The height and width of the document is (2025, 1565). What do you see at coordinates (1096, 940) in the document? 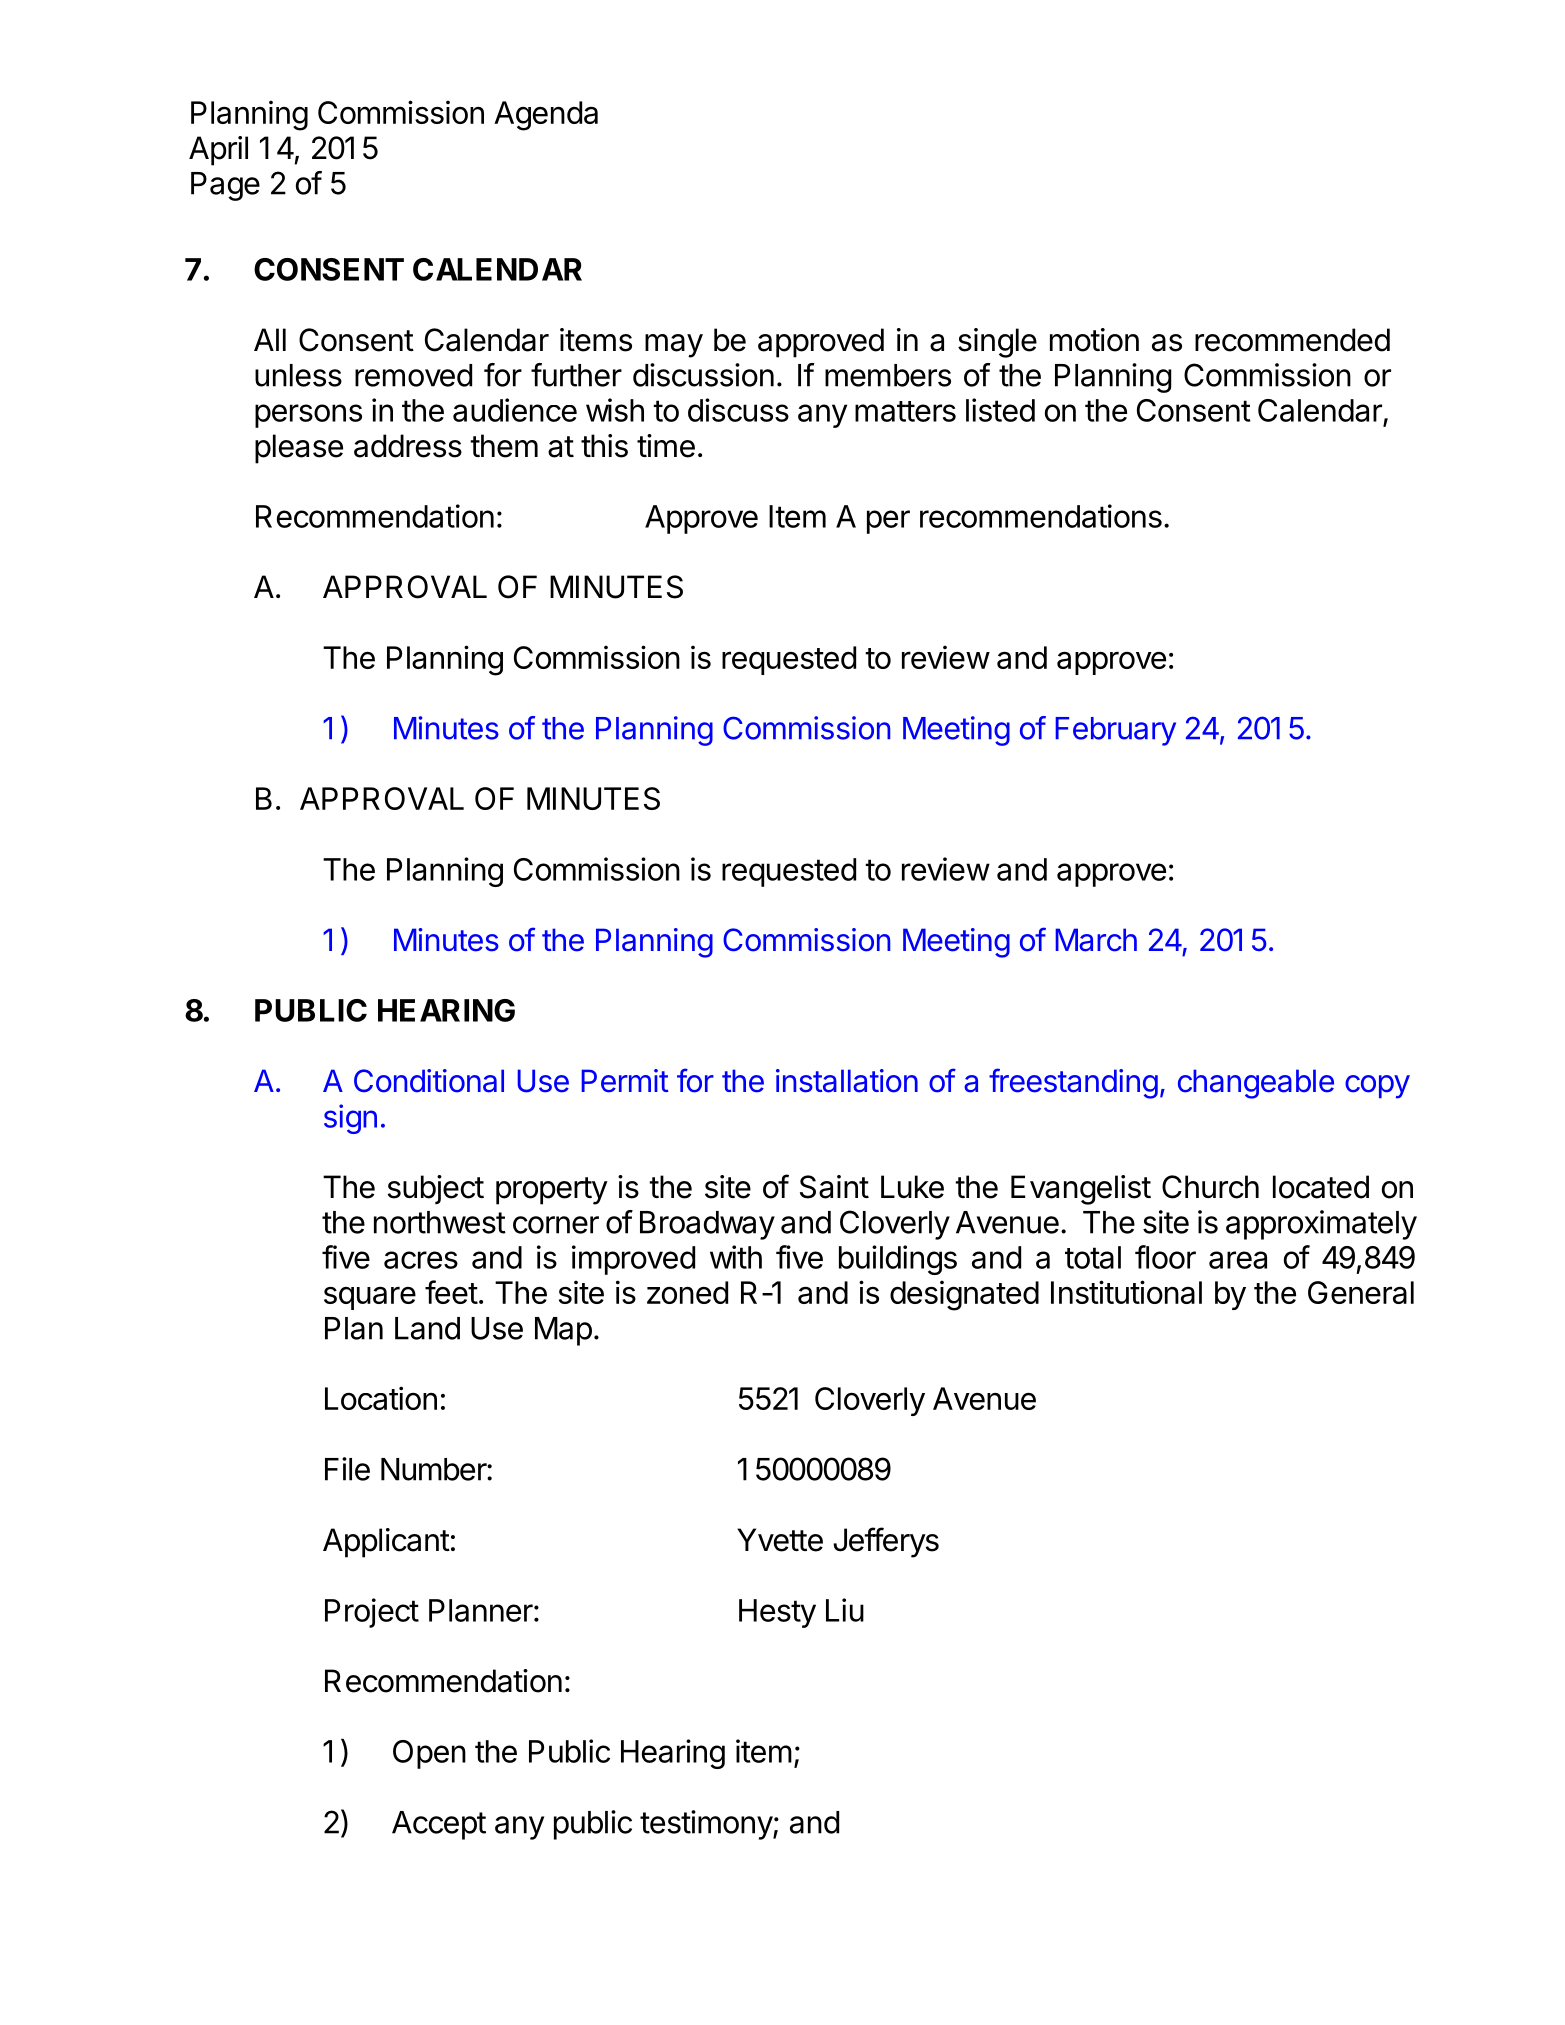
I see `March` at bounding box center [1096, 940].
